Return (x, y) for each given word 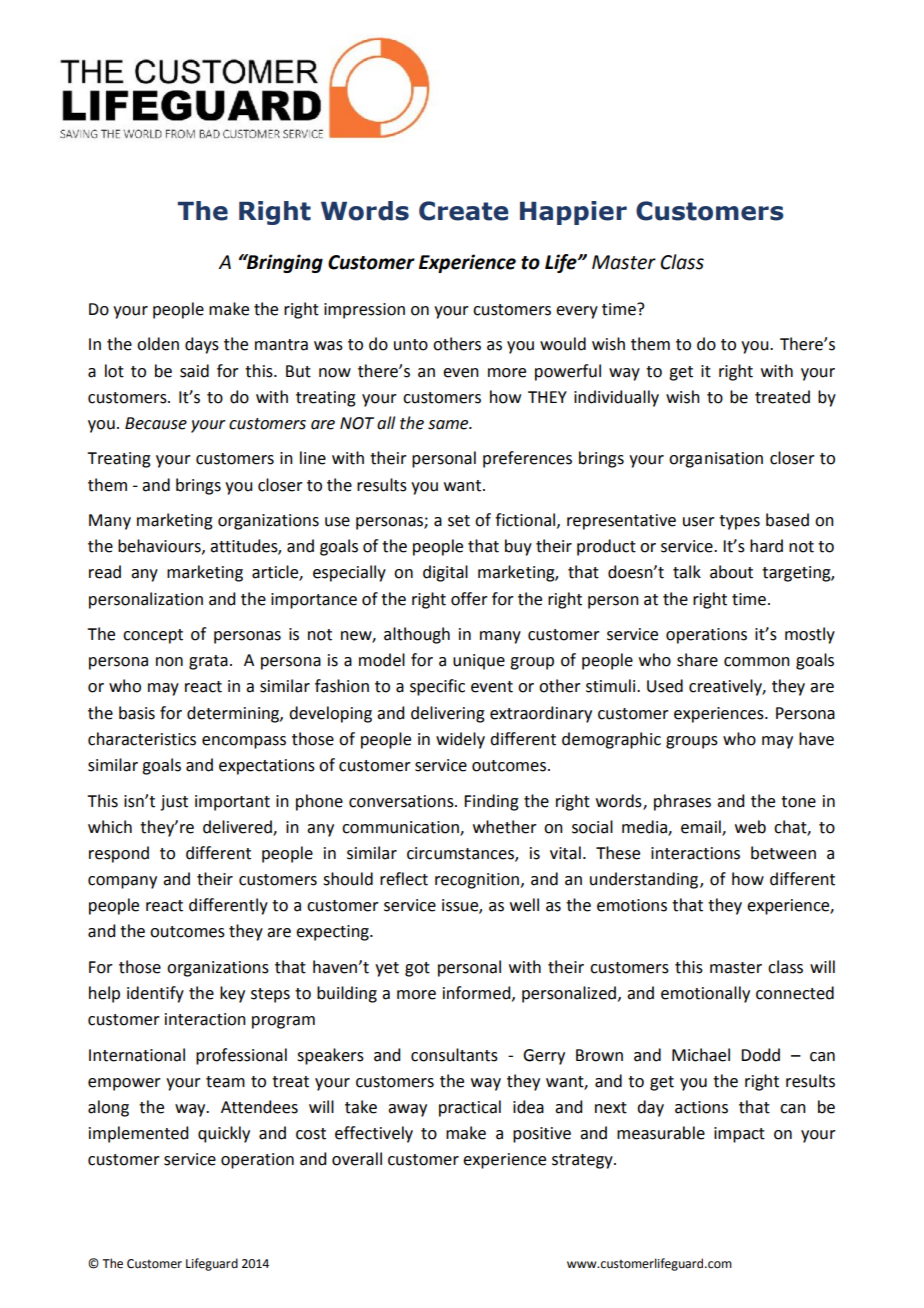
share (697, 660)
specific (437, 687)
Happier (573, 213)
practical (470, 1108)
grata (208, 662)
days (202, 345)
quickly (224, 1134)
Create (463, 211)
